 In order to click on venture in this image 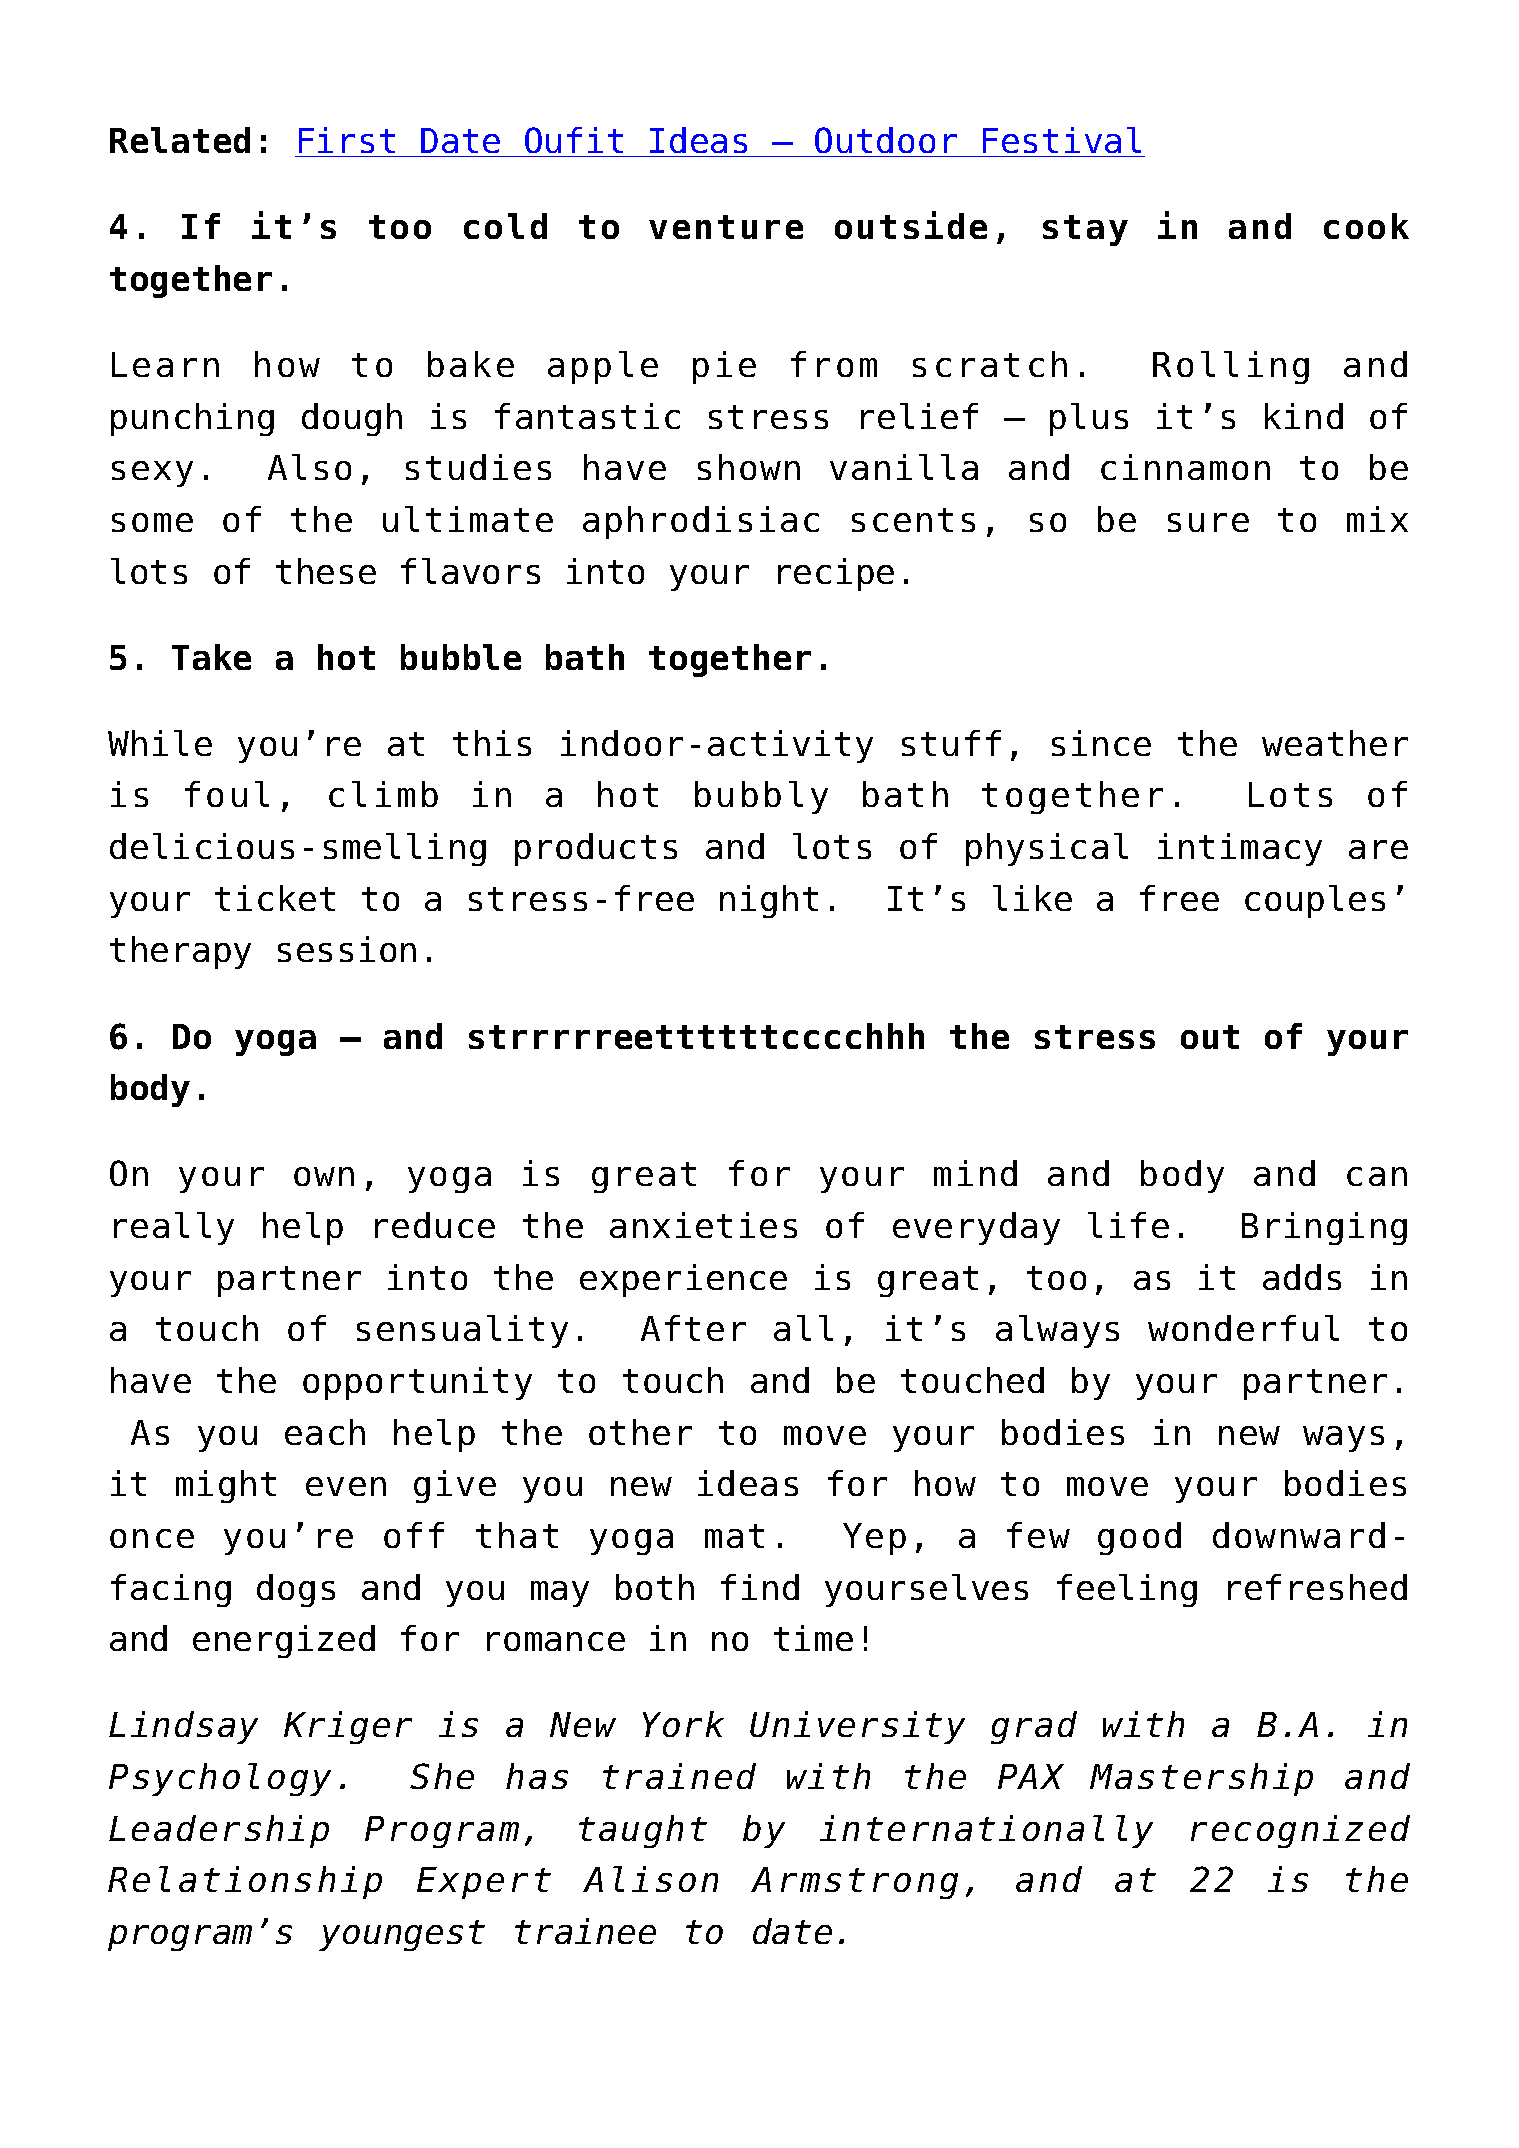, I will do `click(726, 227)`.
